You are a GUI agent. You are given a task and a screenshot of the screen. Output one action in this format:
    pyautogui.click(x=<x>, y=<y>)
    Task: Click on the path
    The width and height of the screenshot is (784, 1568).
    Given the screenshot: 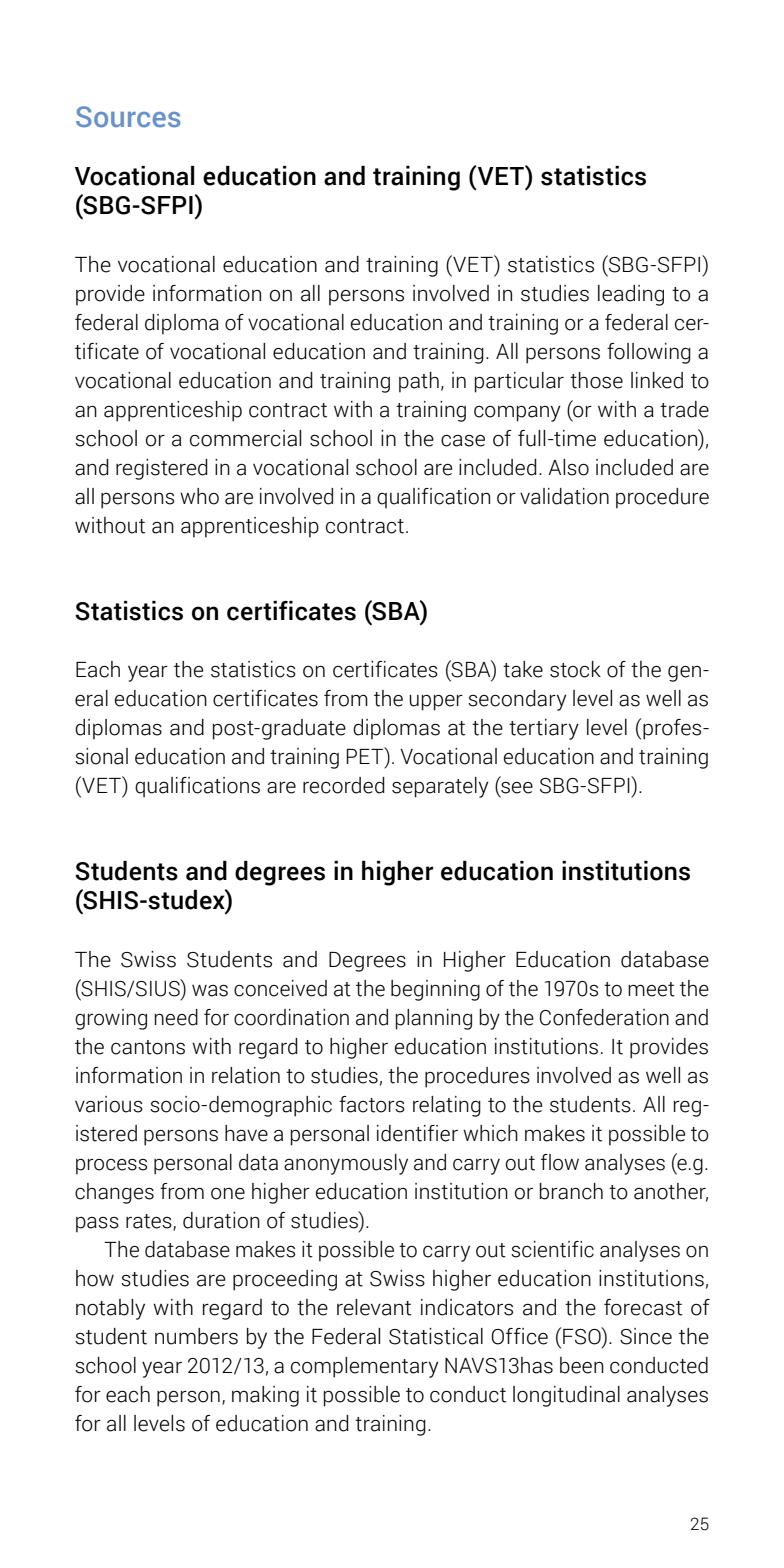 What is the action you would take?
    pyautogui.click(x=419, y=382)
